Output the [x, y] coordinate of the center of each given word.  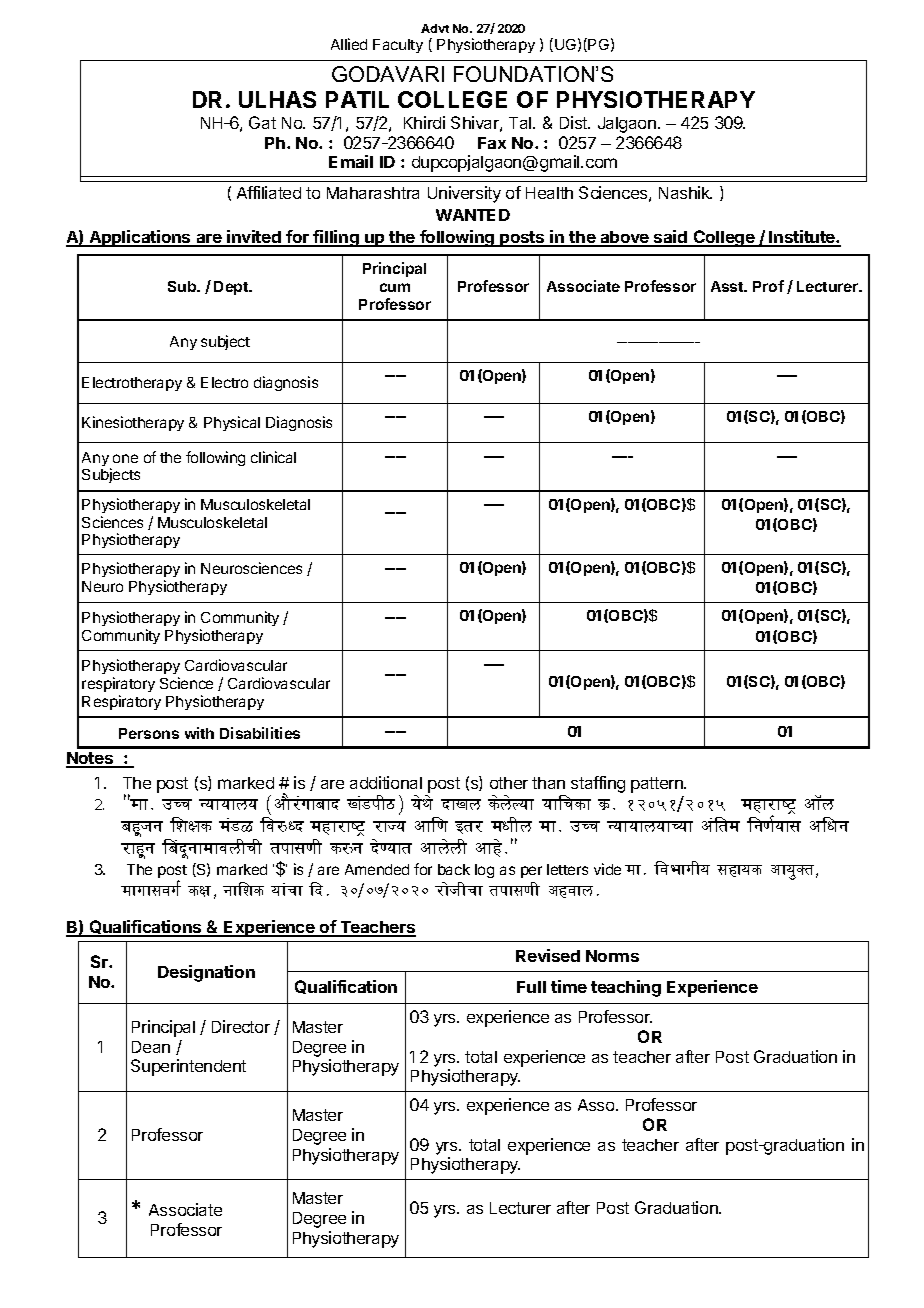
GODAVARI [388, 74]
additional [386, 782]
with [199, 733]
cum [395, 287]
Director [241, 1026]
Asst [728, 286]
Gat [262, 122]
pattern [658, 785]
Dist [575, 122]
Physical [232, 423]
